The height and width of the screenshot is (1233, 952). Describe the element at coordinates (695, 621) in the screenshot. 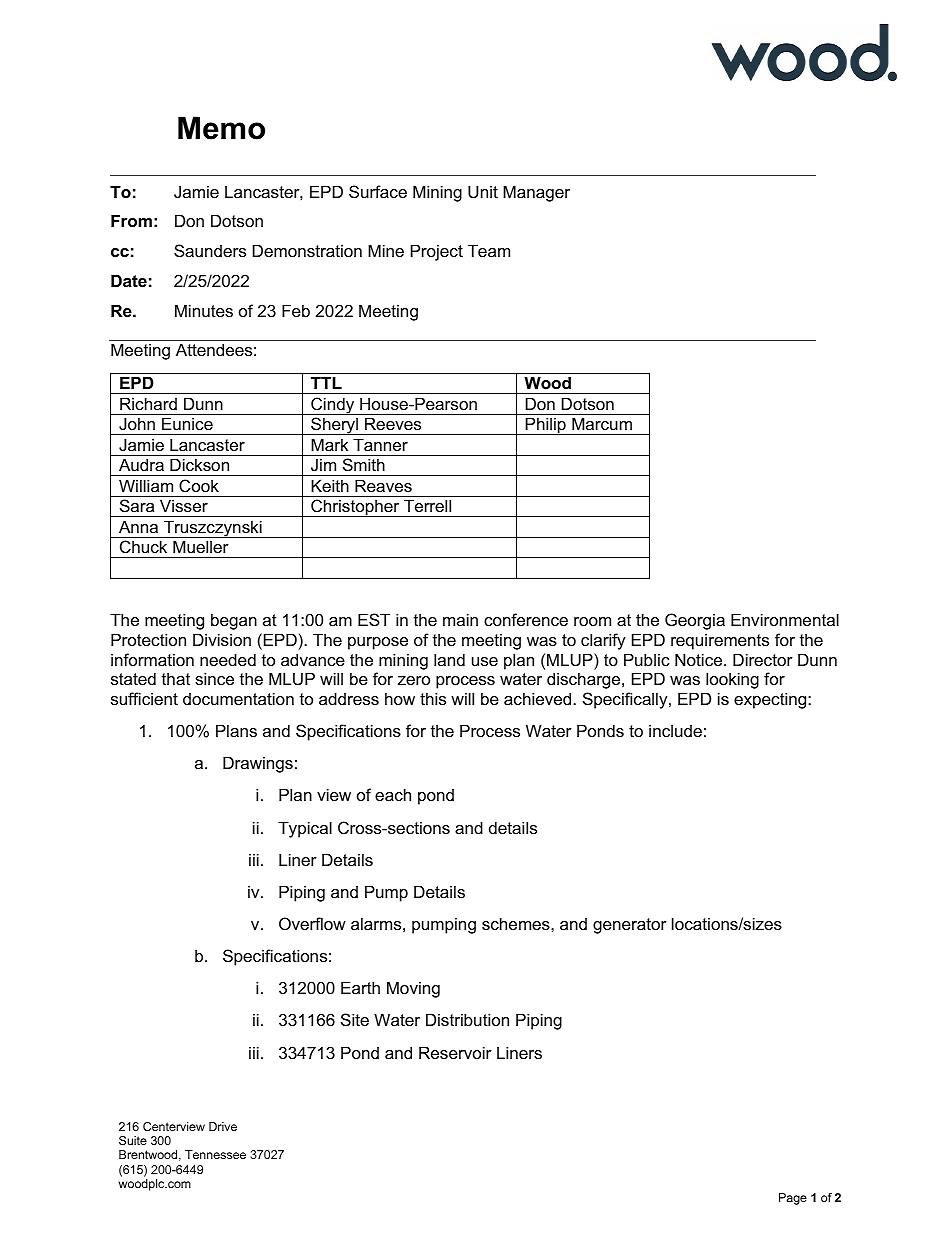

I see `Georgia` at that location.
